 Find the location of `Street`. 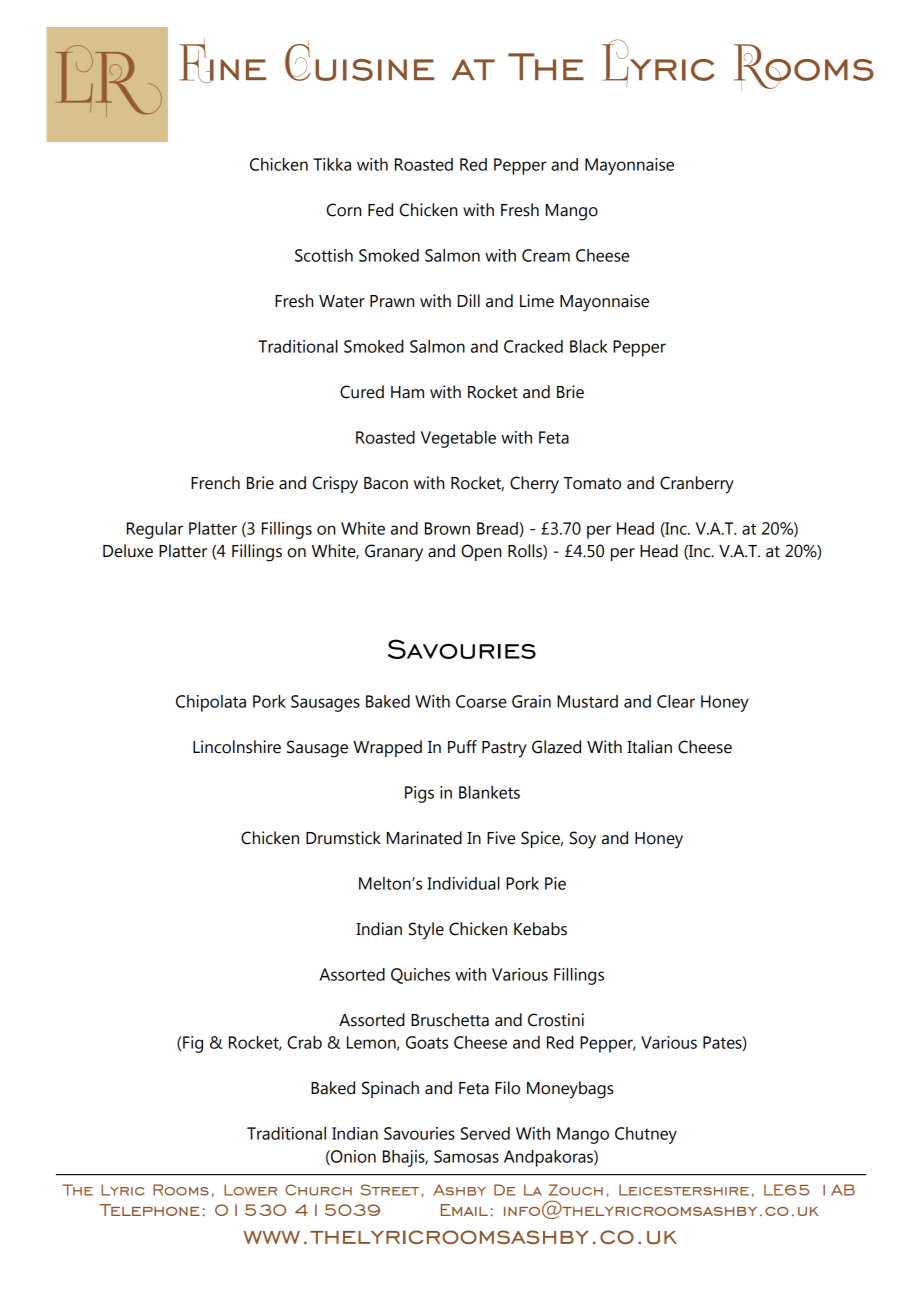

Street is located at coordinates (391, 1190).
